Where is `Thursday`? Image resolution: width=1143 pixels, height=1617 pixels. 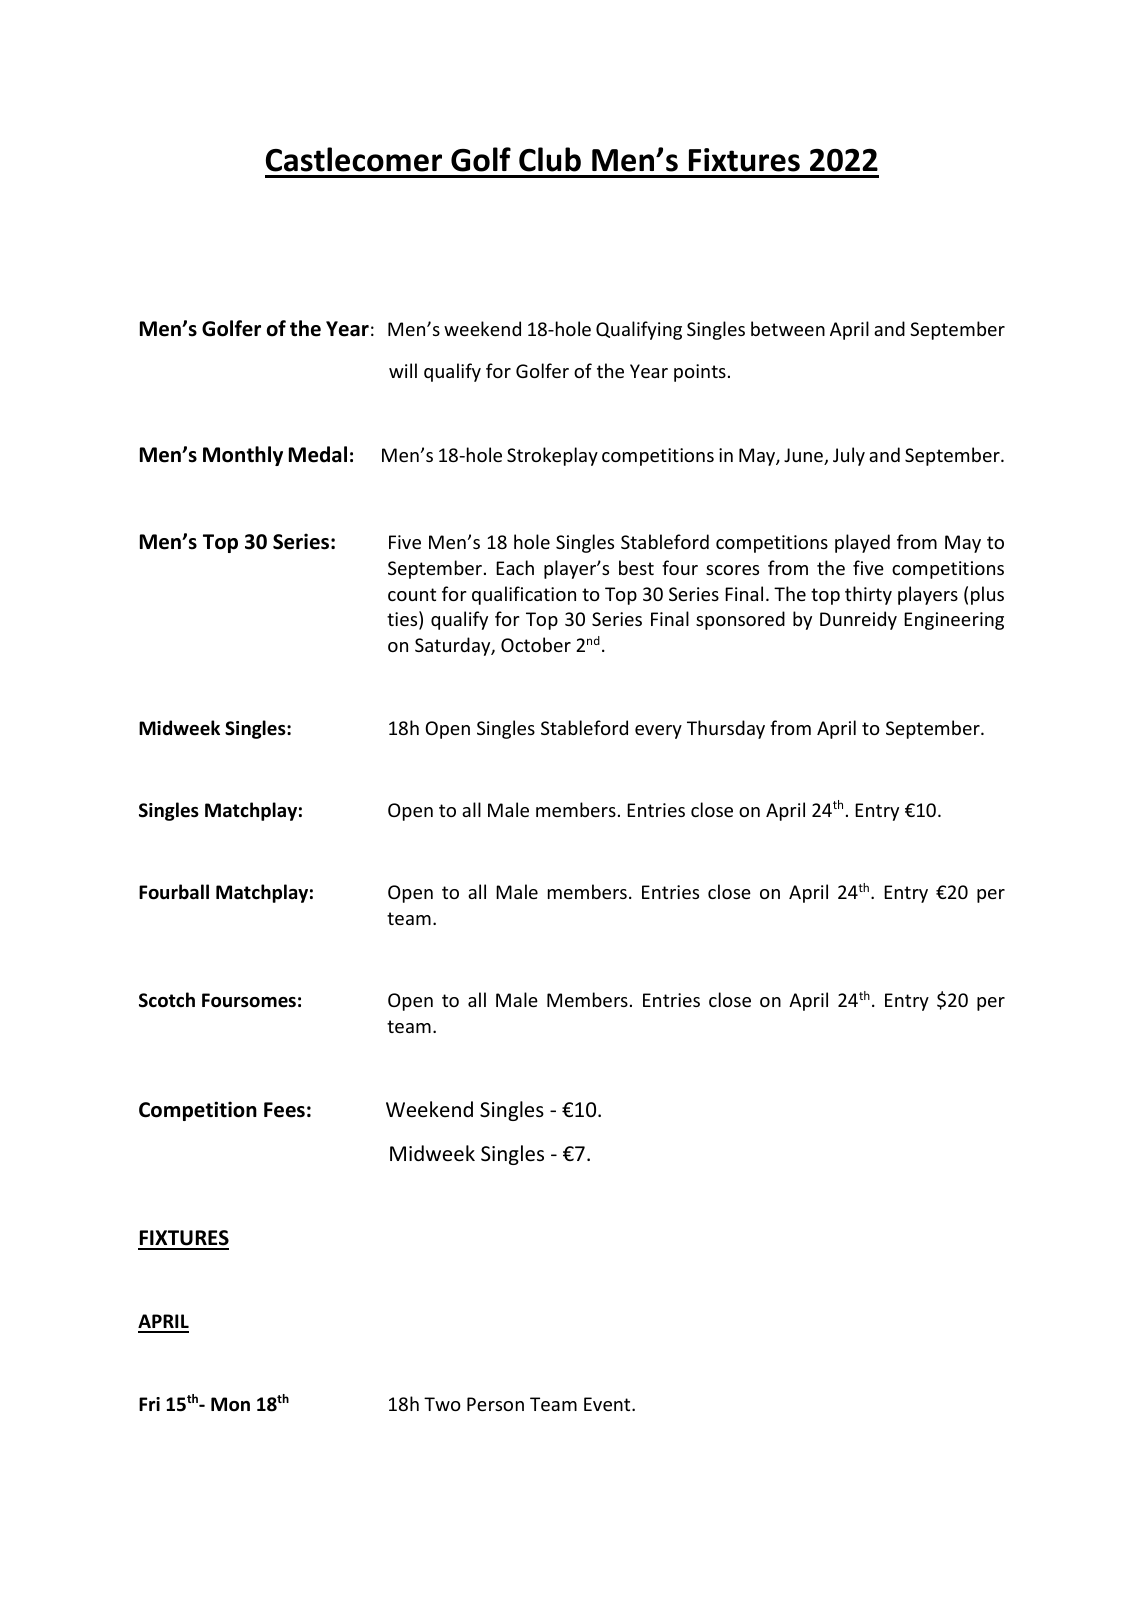 Thursday is located at coordinates (726, 729).
